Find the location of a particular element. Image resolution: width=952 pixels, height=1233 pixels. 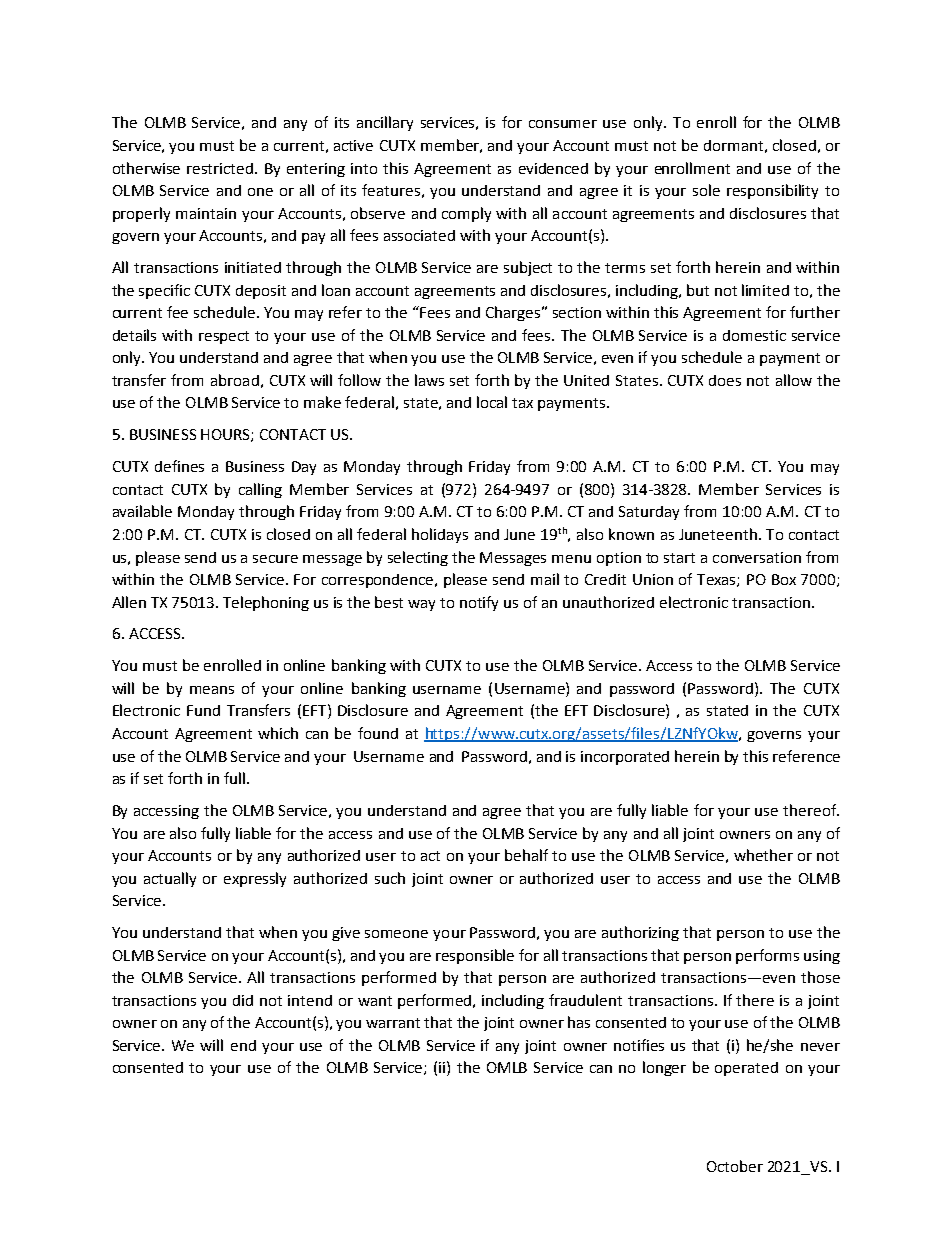

comply is located at coordinates (466, 214).
